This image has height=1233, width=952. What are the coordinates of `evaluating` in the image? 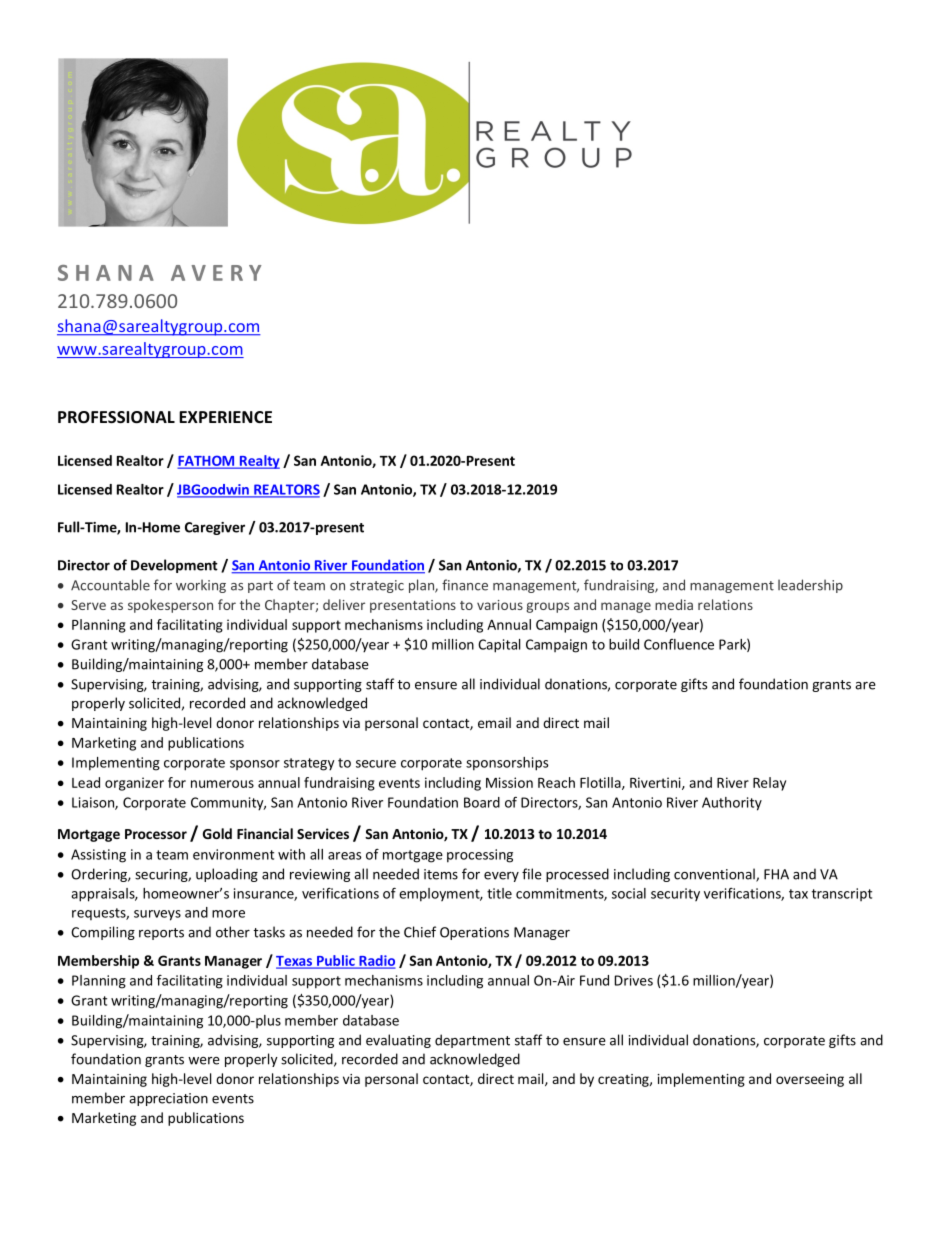 It's located at (398, 1041).
